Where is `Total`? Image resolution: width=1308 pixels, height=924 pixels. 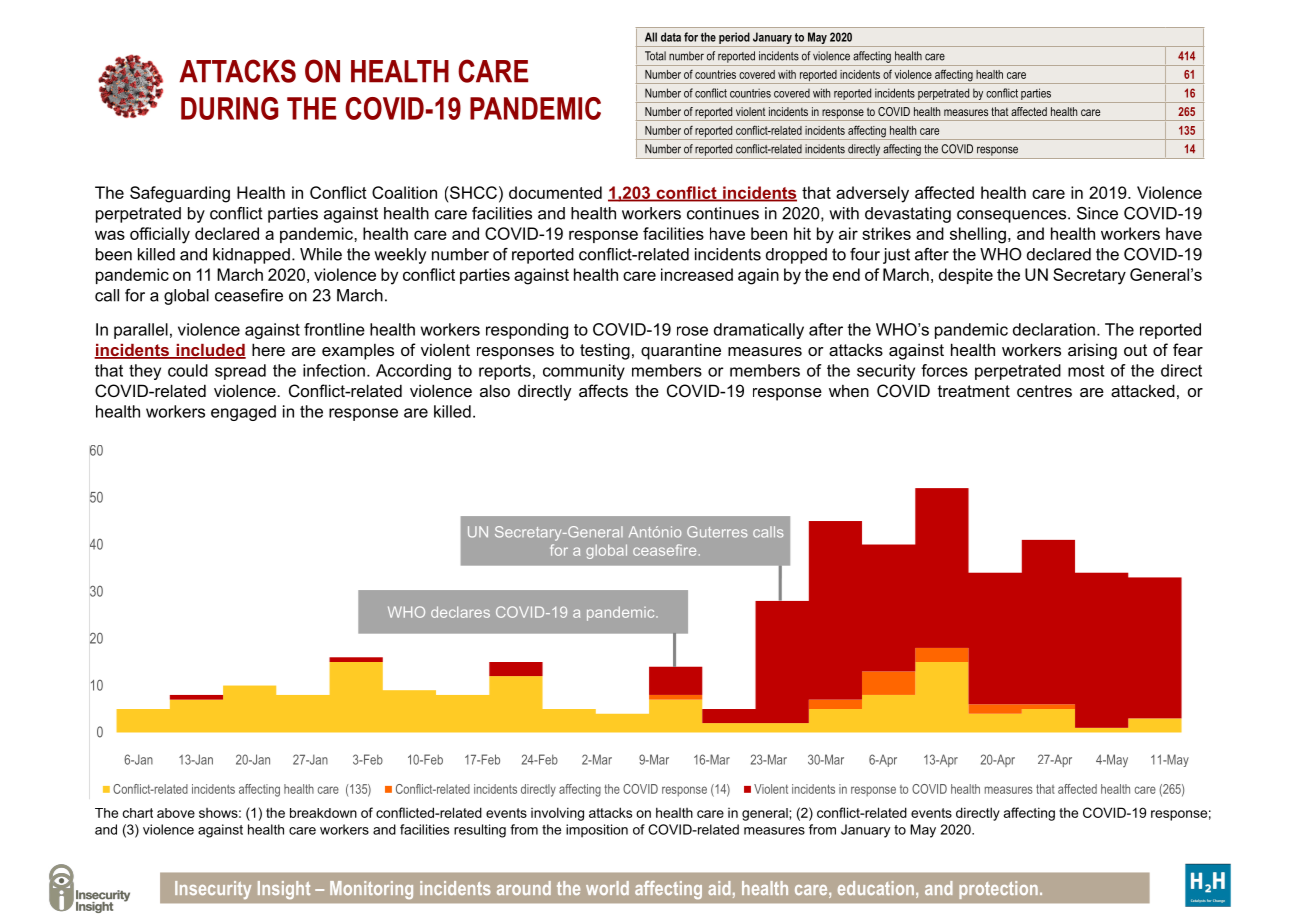 Total is located at coordinates (655, 56).
